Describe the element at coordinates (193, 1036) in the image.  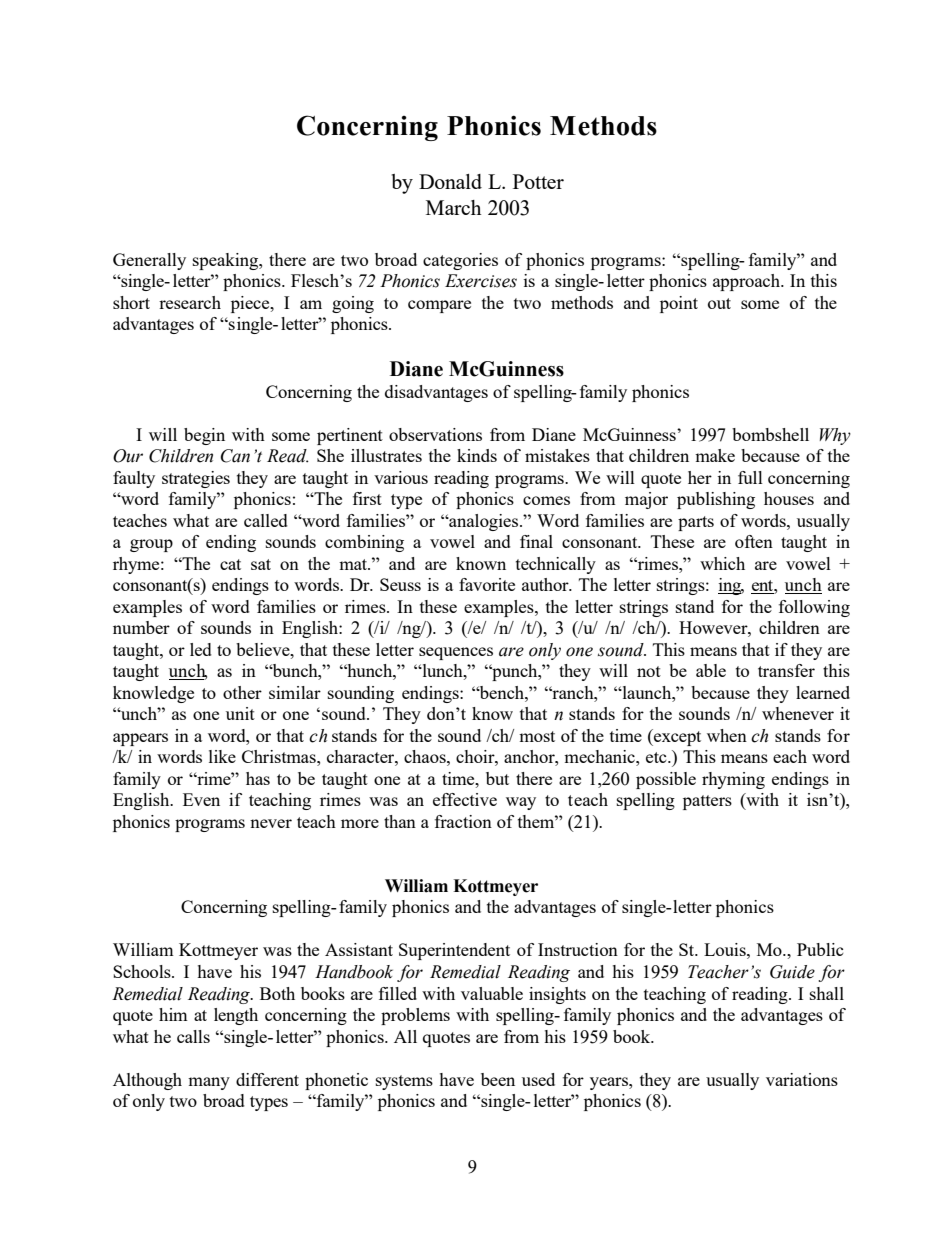
I see `calls` at that location.
